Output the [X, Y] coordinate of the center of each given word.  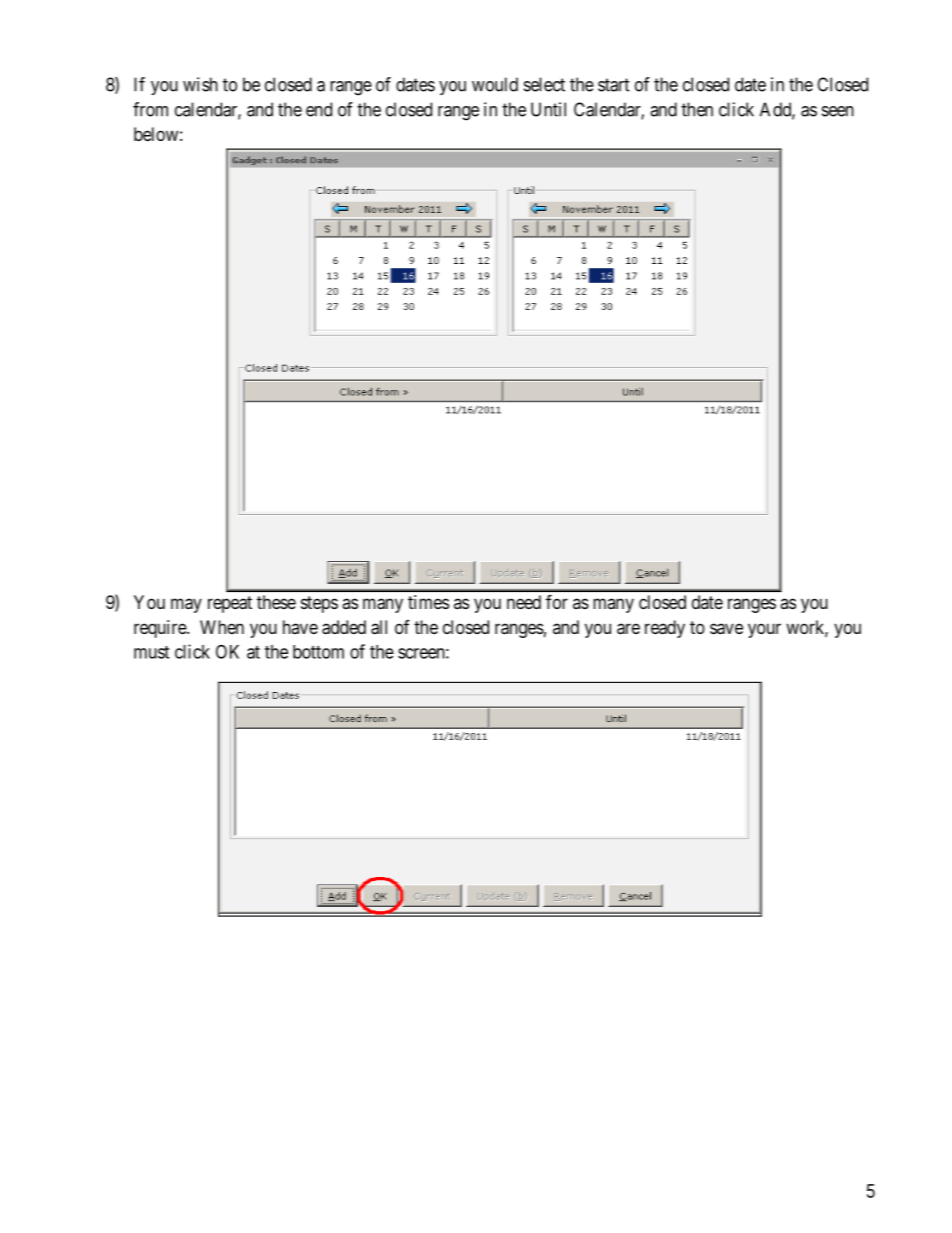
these [276, 602]
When [222, 627]
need [524, 602]
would [495, 84]
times [428, 602]
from [150, 109]
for [557, 601]
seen [838, 111]
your [764, 630]
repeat [230, 604]
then [697, 109]
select [544, 84]
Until [548, 109]
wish [200, 84]
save [726, 629]
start [614, 85]
